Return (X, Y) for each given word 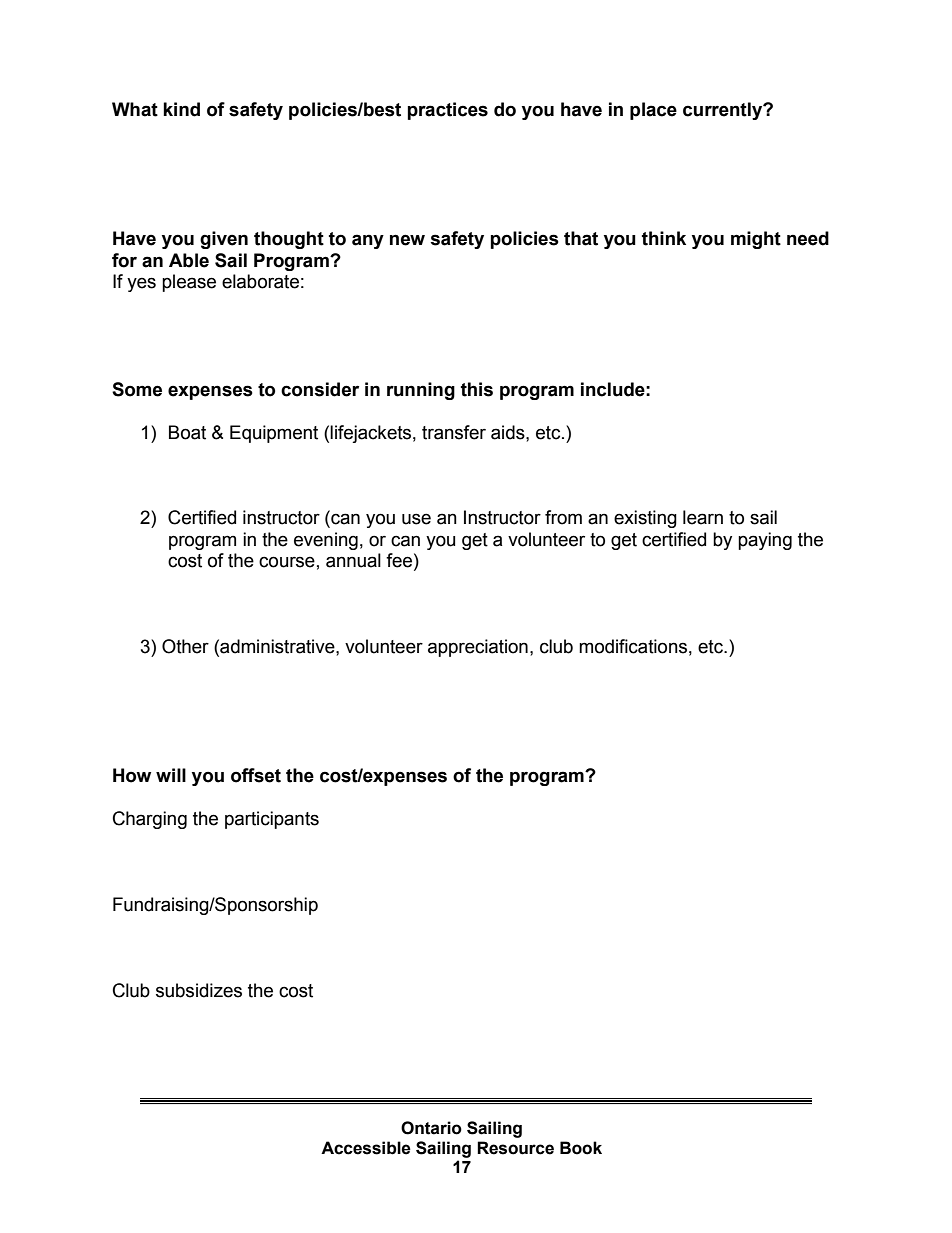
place (653, 111)
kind (181, 109)
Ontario (431, 1128)
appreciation (478, 648)
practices (447, 111)
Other (185, 646)
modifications (633, 646)
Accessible (366, 1148)
